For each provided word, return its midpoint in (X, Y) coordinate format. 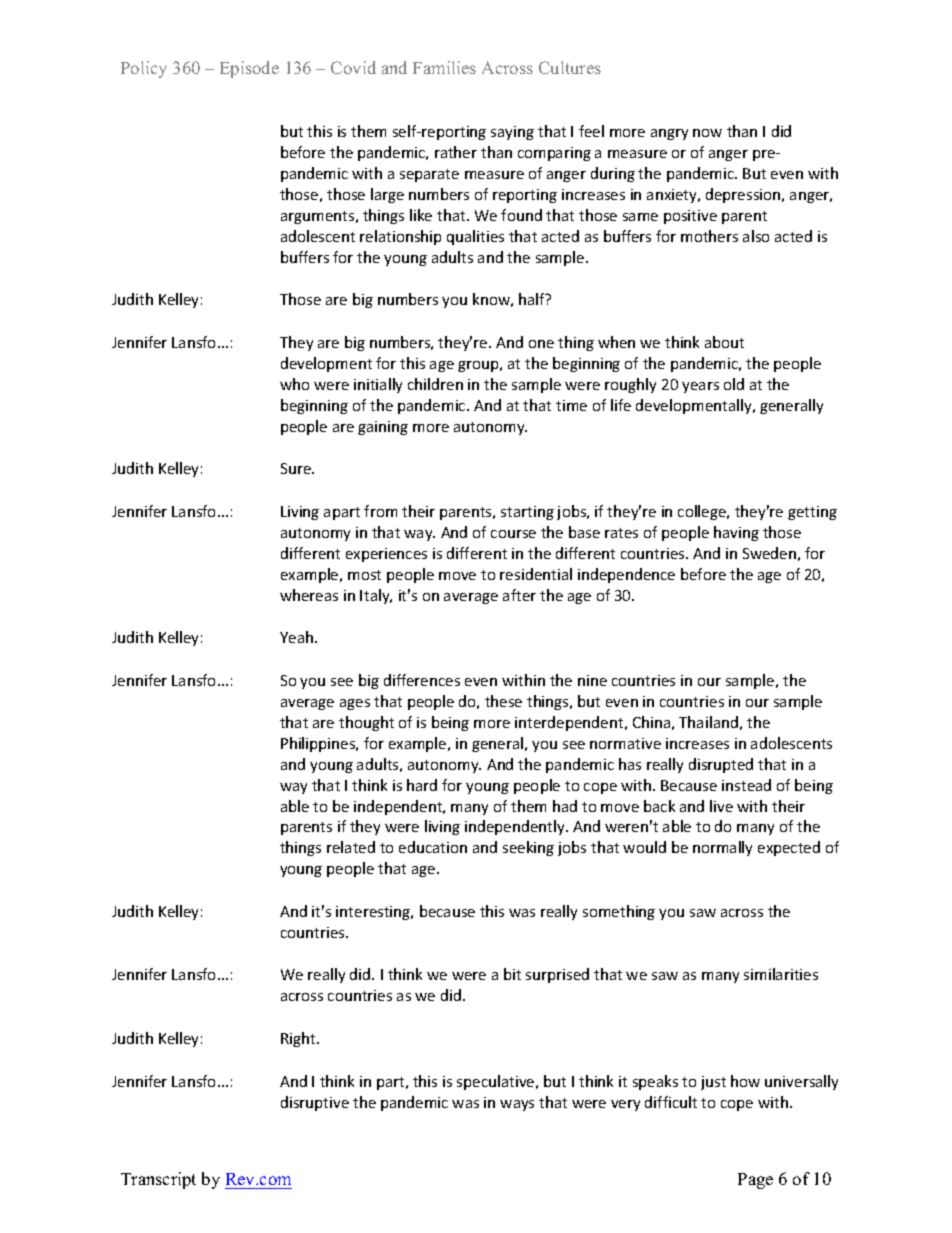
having (736, 533)
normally (722, 848)
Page (755, 1181)
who (294, 384)
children (435, 384)
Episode (249, 69)
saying (512, 133)
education (433, 847)
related (351, 847)
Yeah (298, 637)
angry (669, 134)
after (519, 595)
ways (517, 1105)
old (734, 384)
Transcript (158, 1180)
